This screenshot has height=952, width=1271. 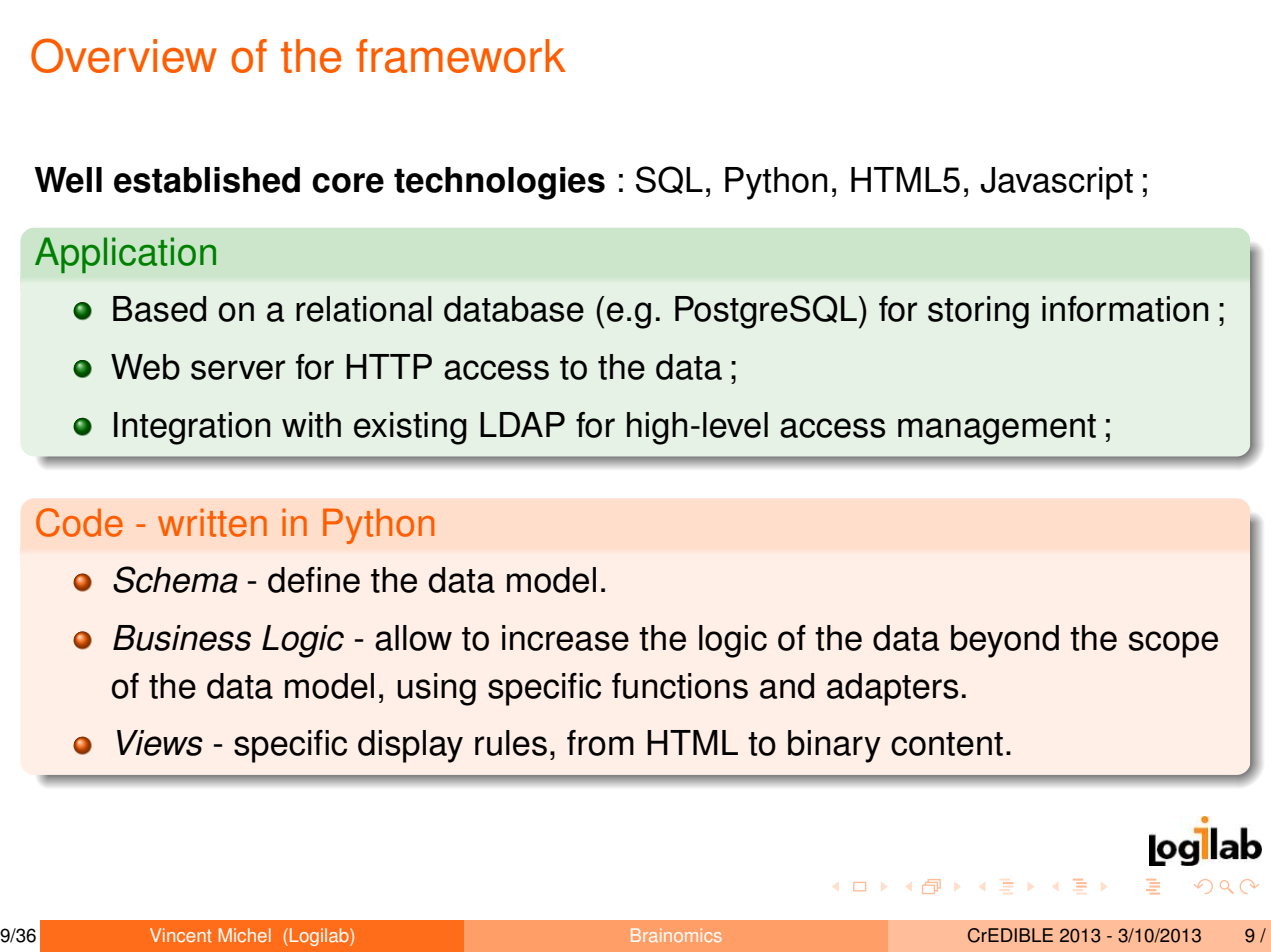 I want to click on Javascript, so click(x=1056, y=183).
